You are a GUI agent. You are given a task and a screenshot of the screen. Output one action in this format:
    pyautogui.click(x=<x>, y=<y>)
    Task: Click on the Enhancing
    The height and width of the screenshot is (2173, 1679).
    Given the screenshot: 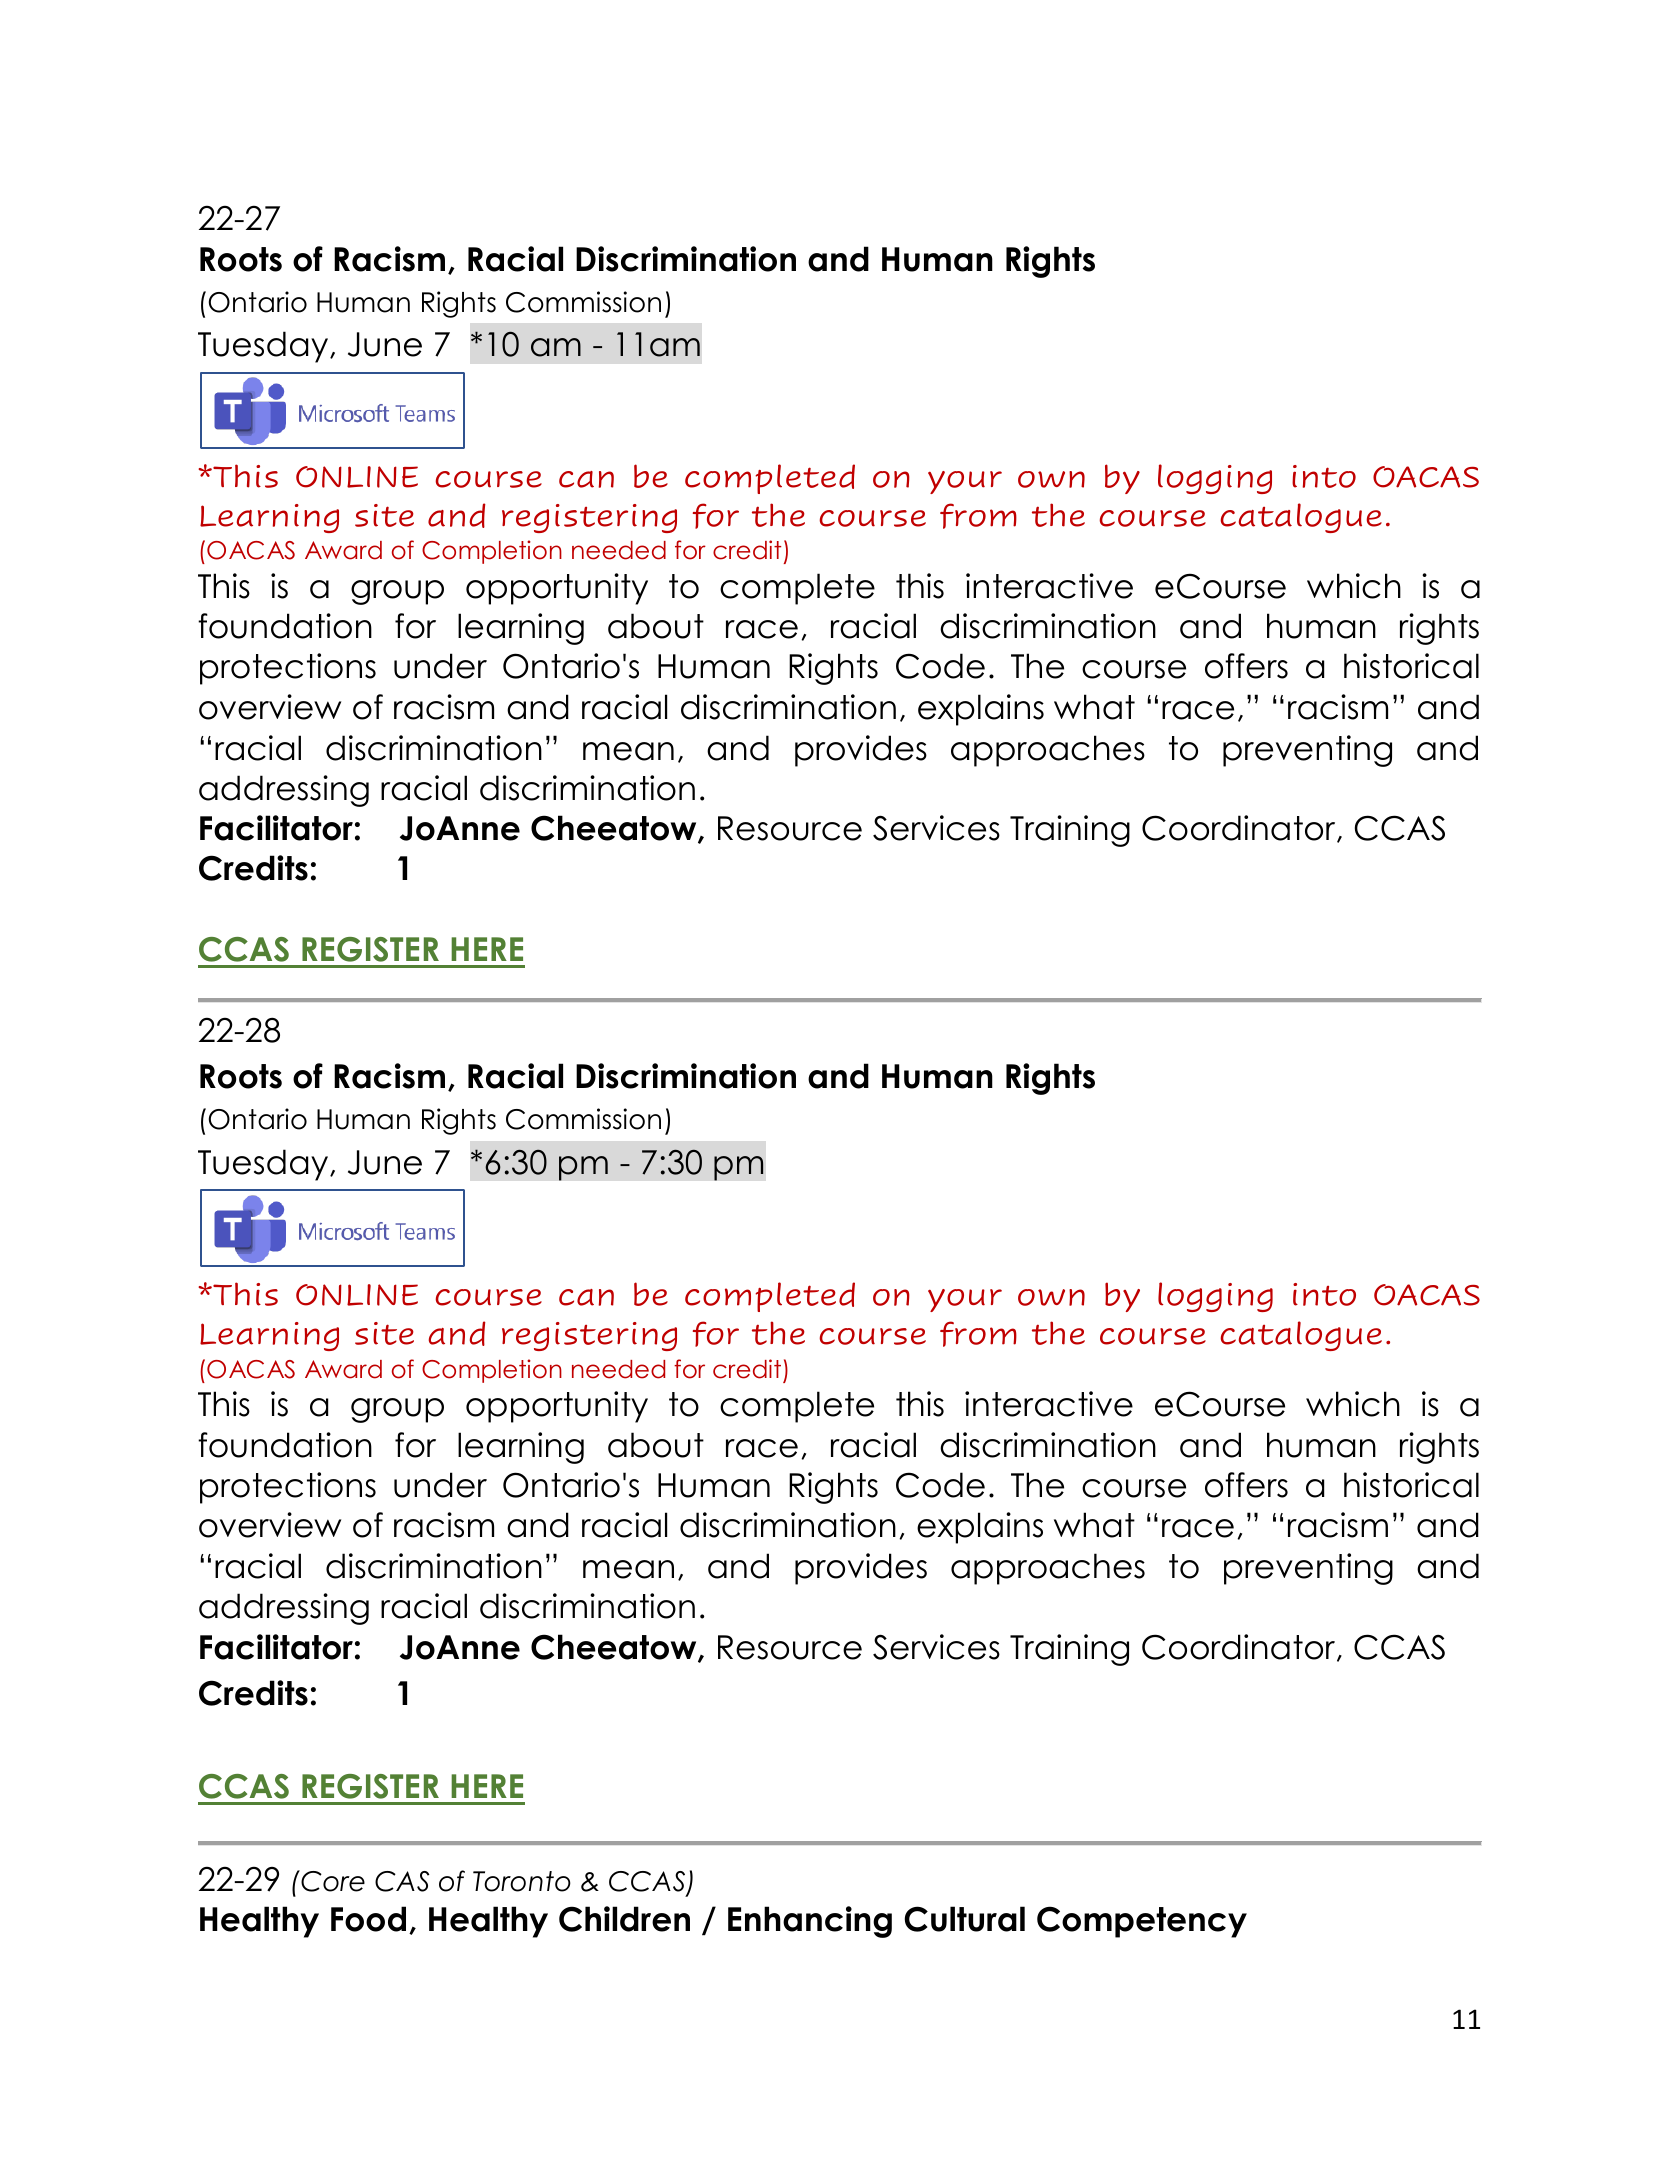 What is the action you would take?
    pyautogui.click(x=810, y=1922)
